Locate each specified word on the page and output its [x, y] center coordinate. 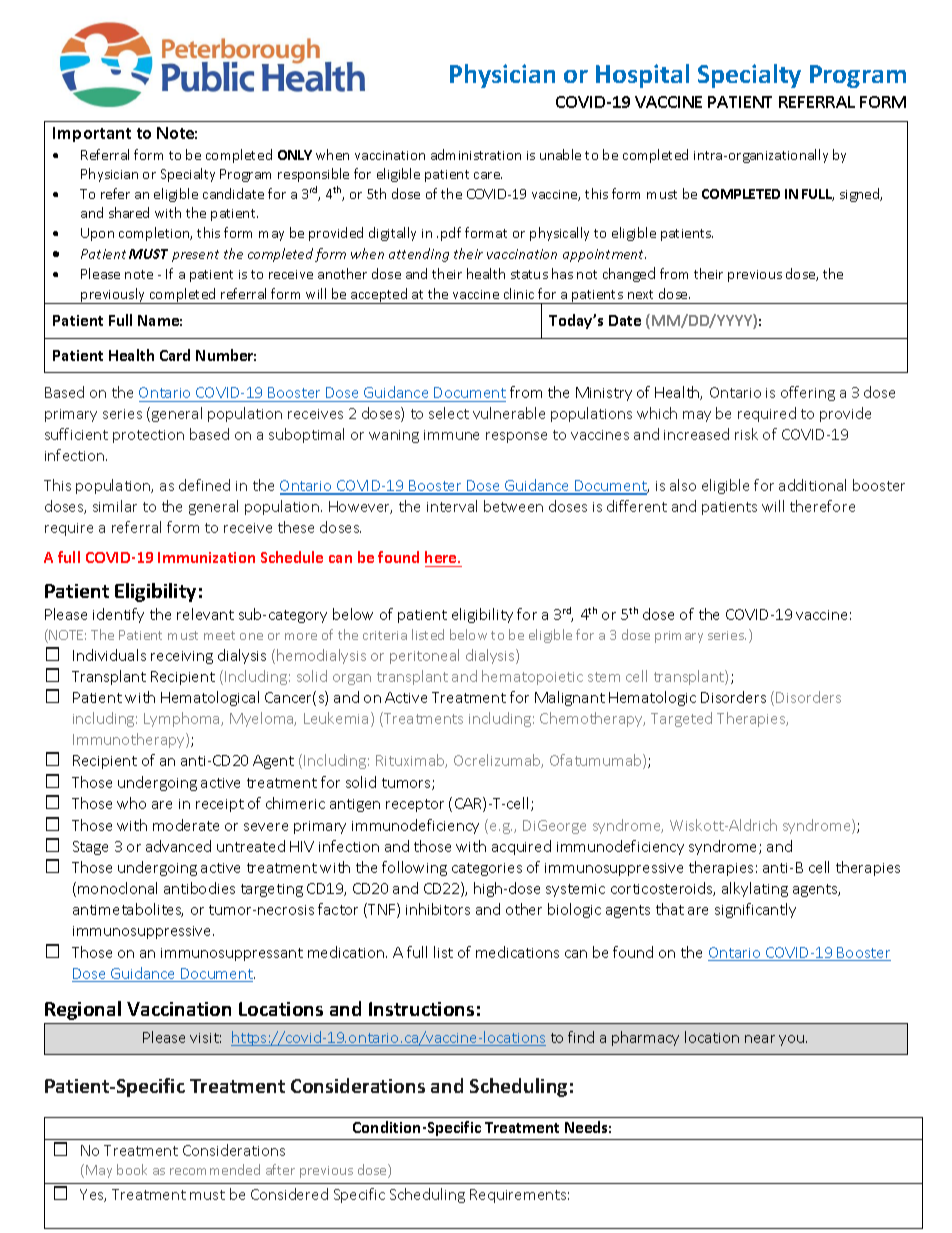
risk [746, 434]
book [132, 1169]
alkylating [755, 889]
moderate [186, 825]
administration [476, 154]
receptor [415, 805]
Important [92, 134]
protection [148, 436]
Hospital [642, 76]
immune [451, 435]
